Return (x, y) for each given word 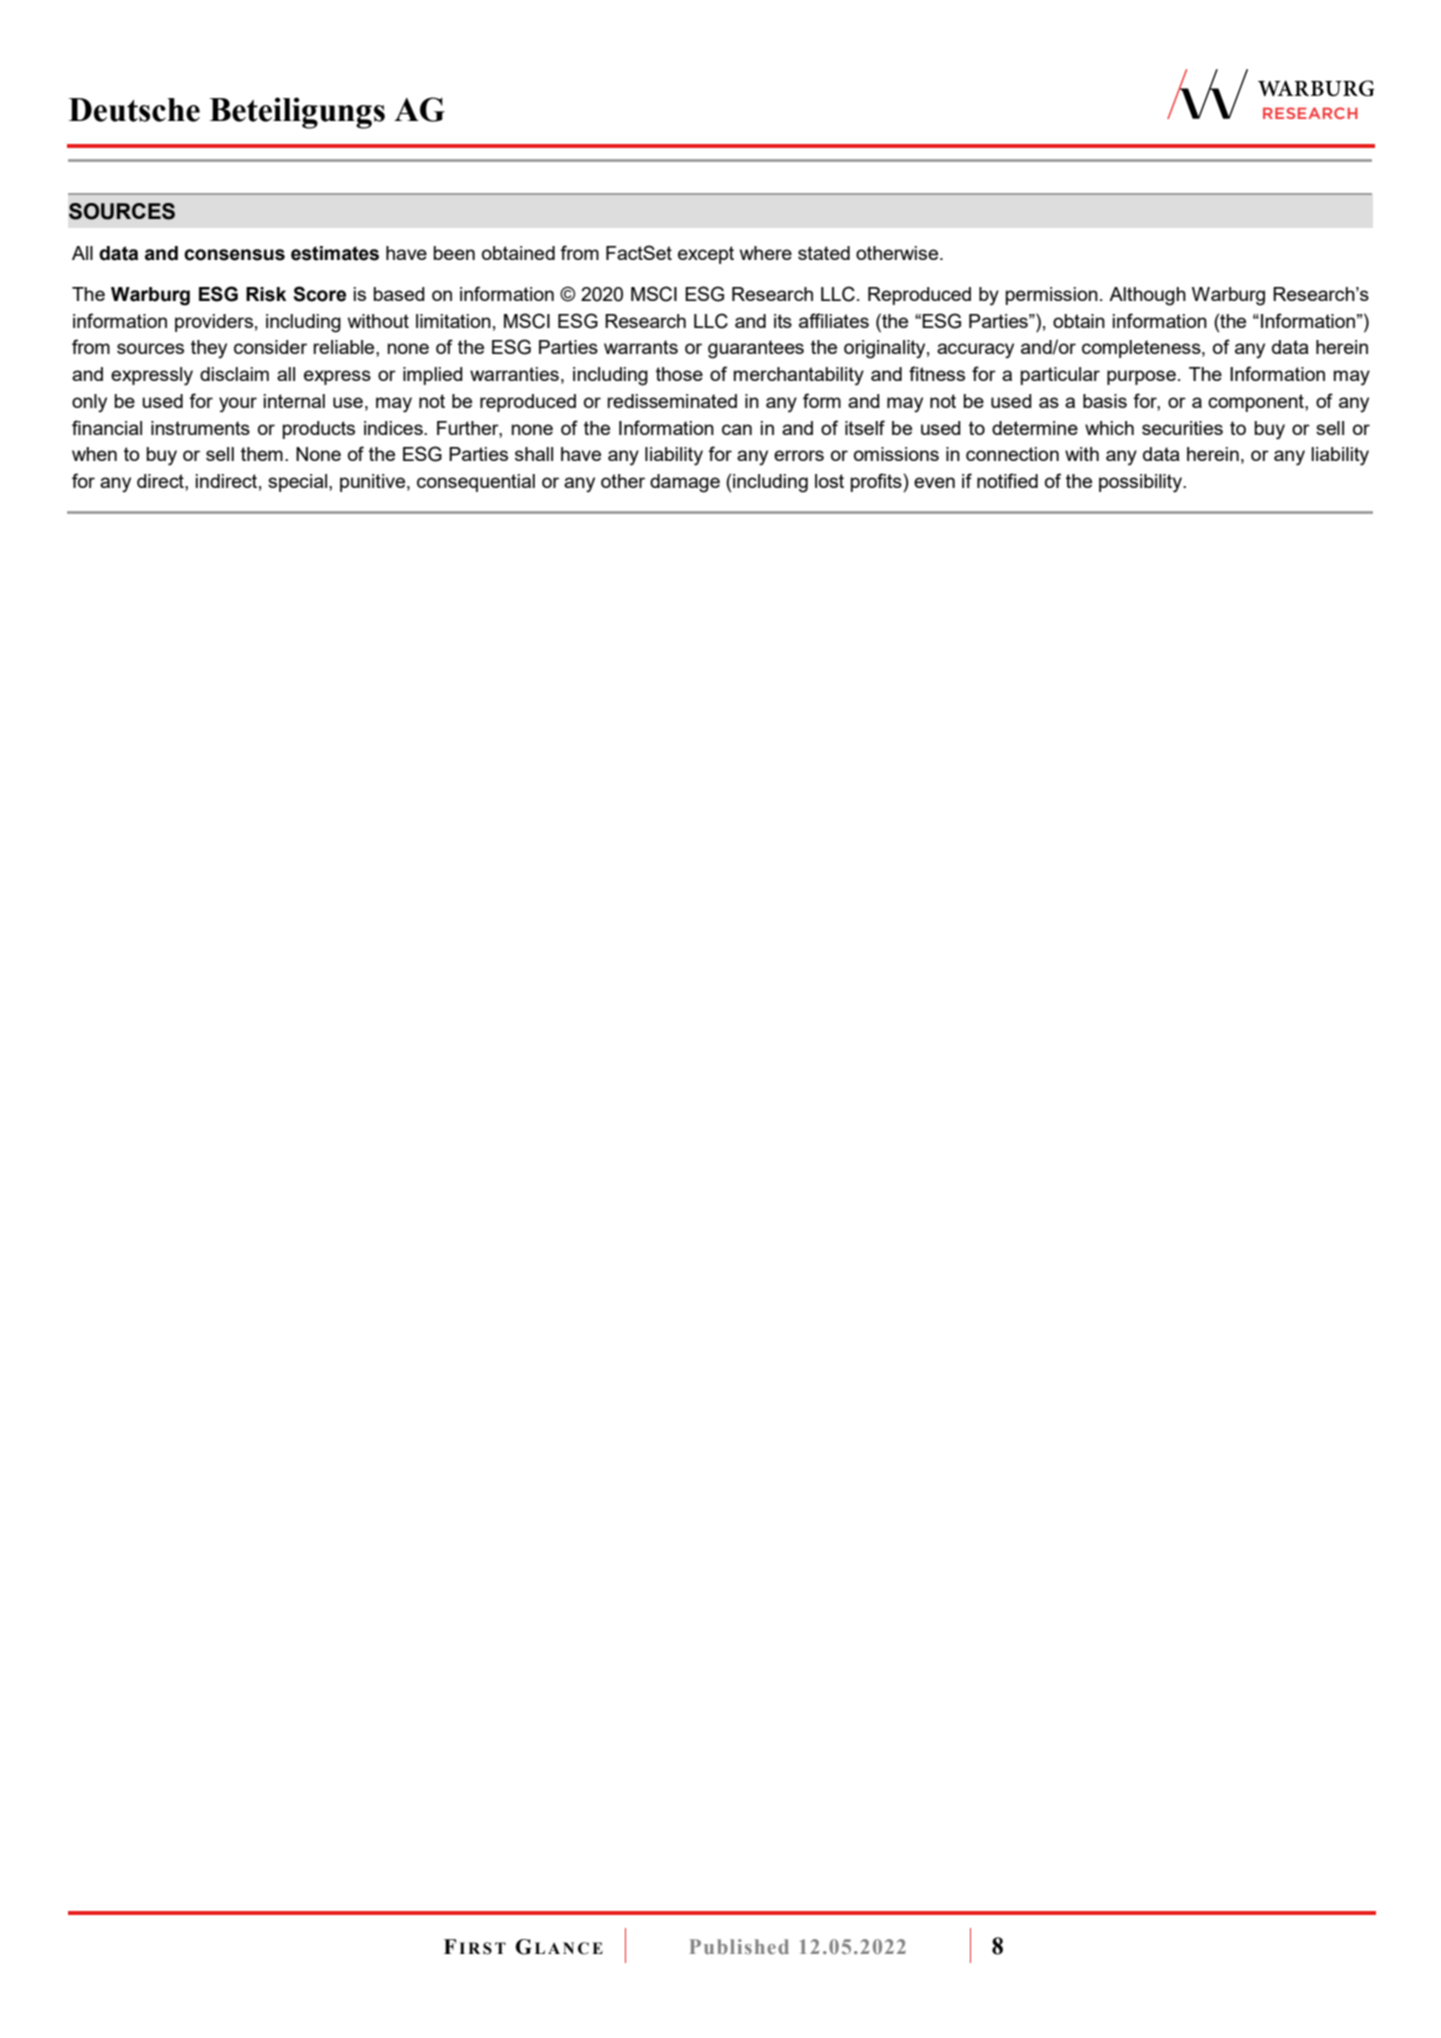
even (934, 482)
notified (1007, 480)
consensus (234, 255)
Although (1147, 296)
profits (877, 482)
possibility (1142, 483)
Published (739, 1946)
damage (685, 483)
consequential (476, 483)
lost (829, 481)
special (299, 483)
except (706, 255)
